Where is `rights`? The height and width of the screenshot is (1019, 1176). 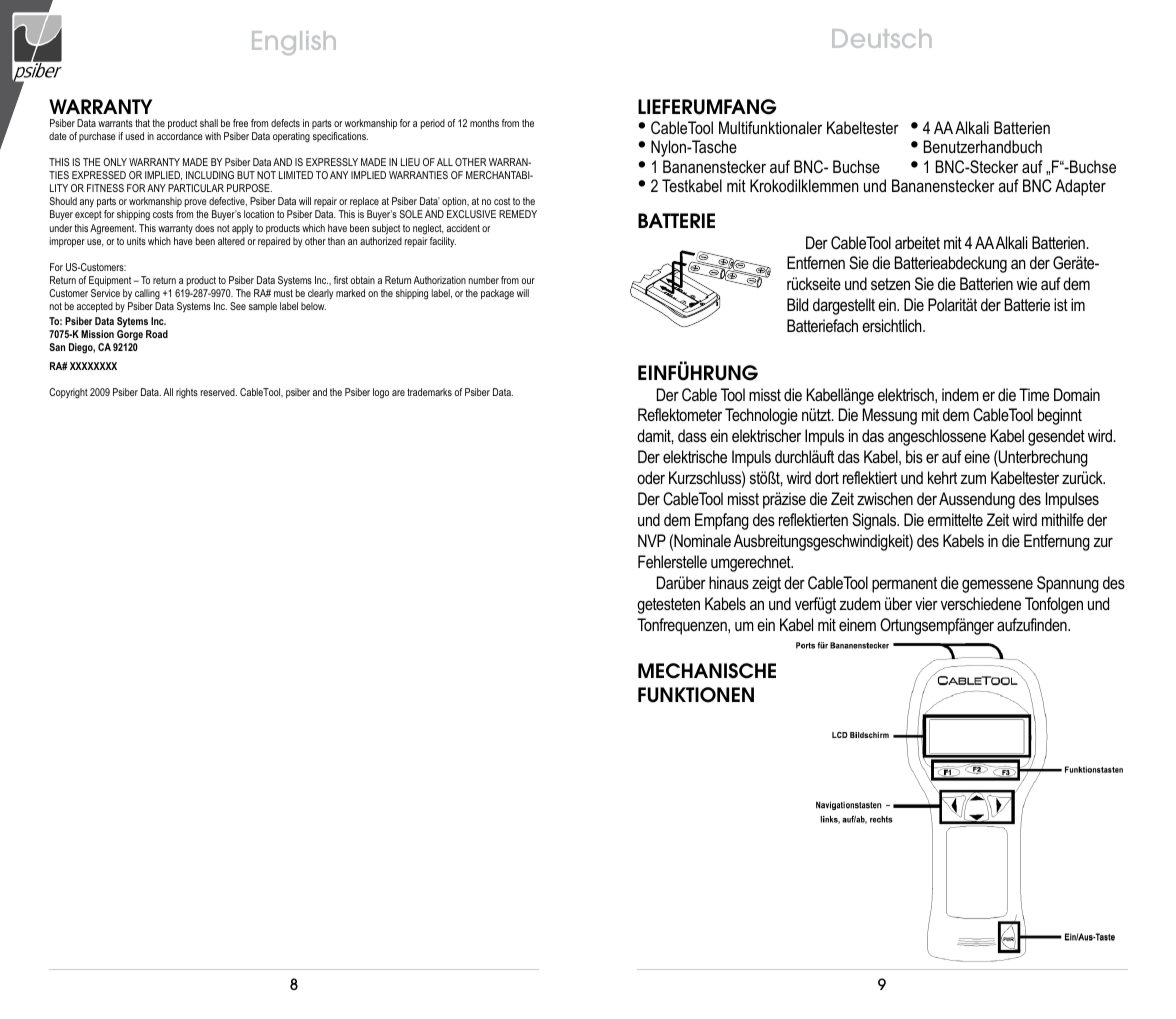
rights is located at coordinates (187, 393).
